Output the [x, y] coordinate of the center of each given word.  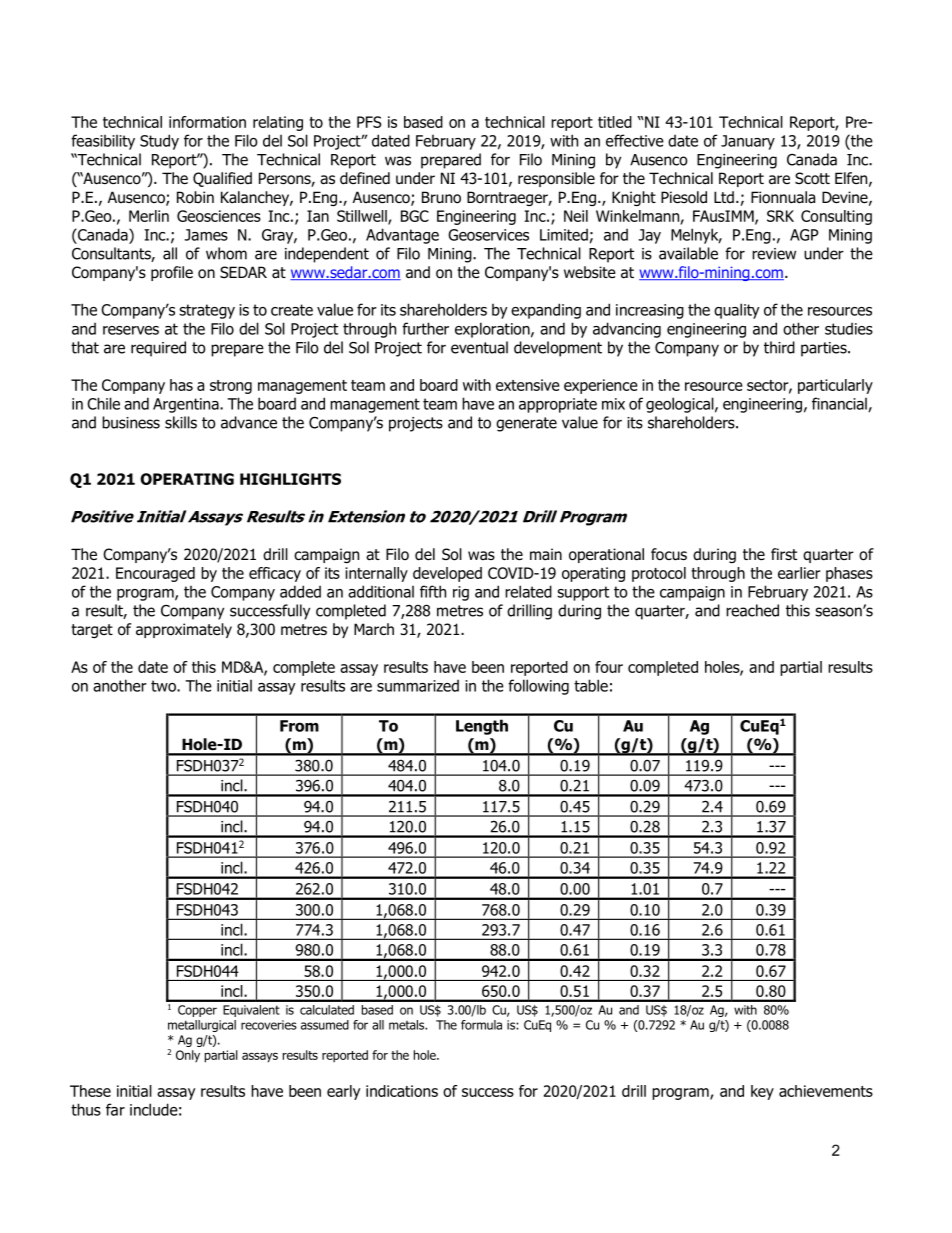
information [207, 122]
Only [188, 1056]
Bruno [441, 197]
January [748, 142]
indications [402, 1091]
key [762, 1092]
